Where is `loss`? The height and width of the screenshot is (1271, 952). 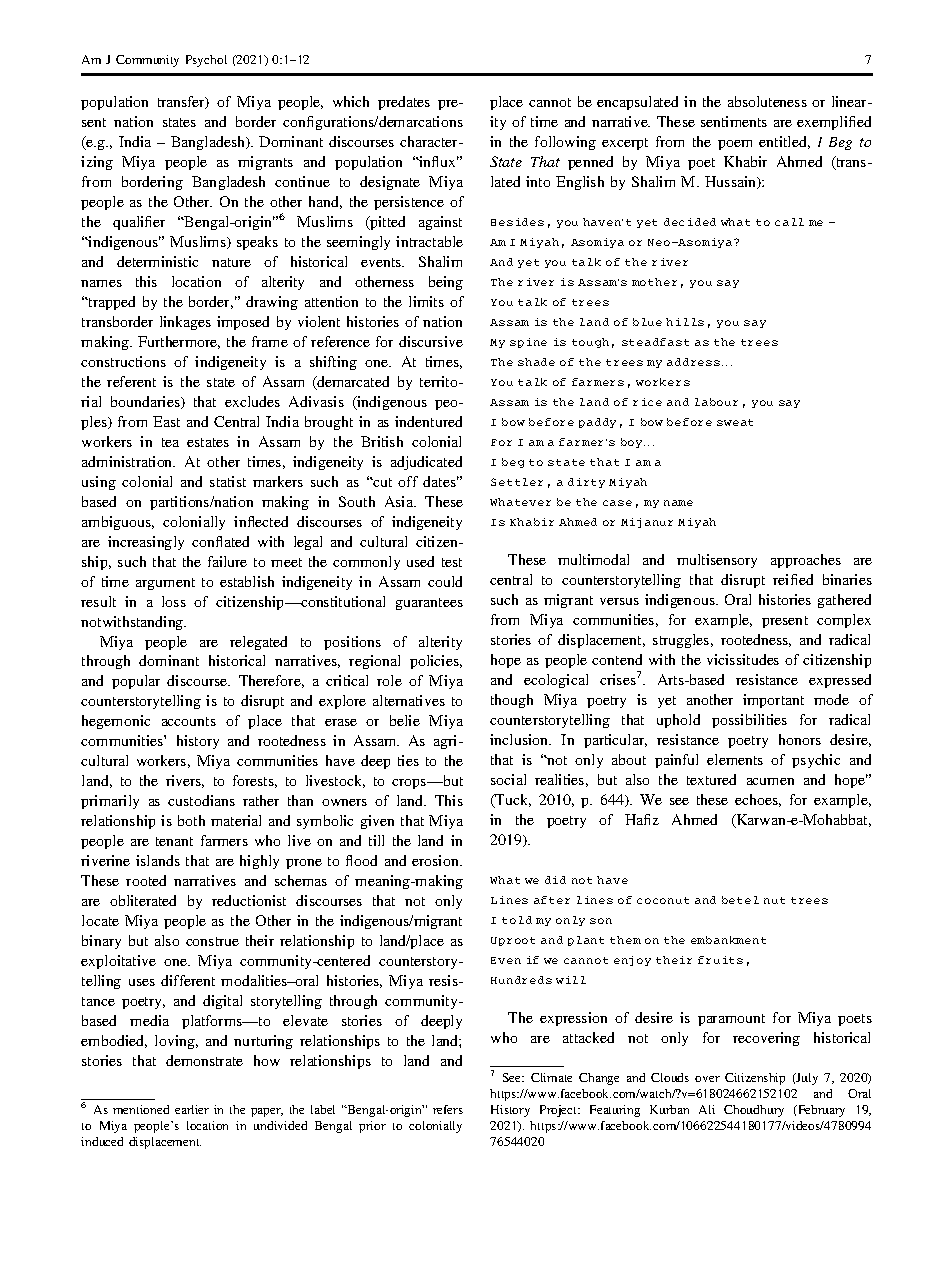 loss is located at coordinates (174, 601).
